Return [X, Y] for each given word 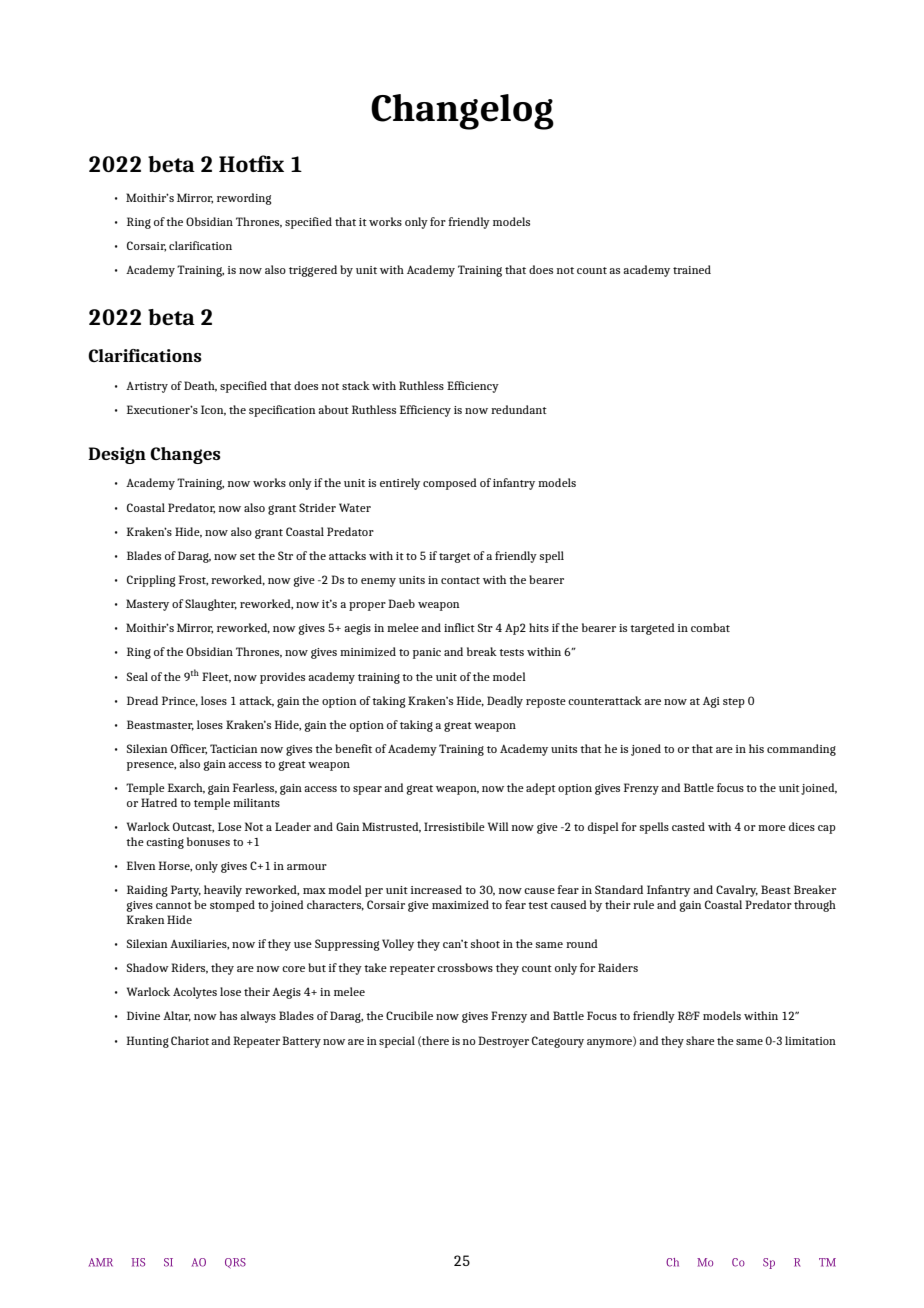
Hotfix [251, 163]
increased [436, 889]
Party [186, 891]
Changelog [462, 112]
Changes [185, 455]
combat [710, 627]
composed [450, 484]
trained [692, 269]
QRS [235, 1263]
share [700, 1040]
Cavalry [737, 891]
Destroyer [503, 1042]
